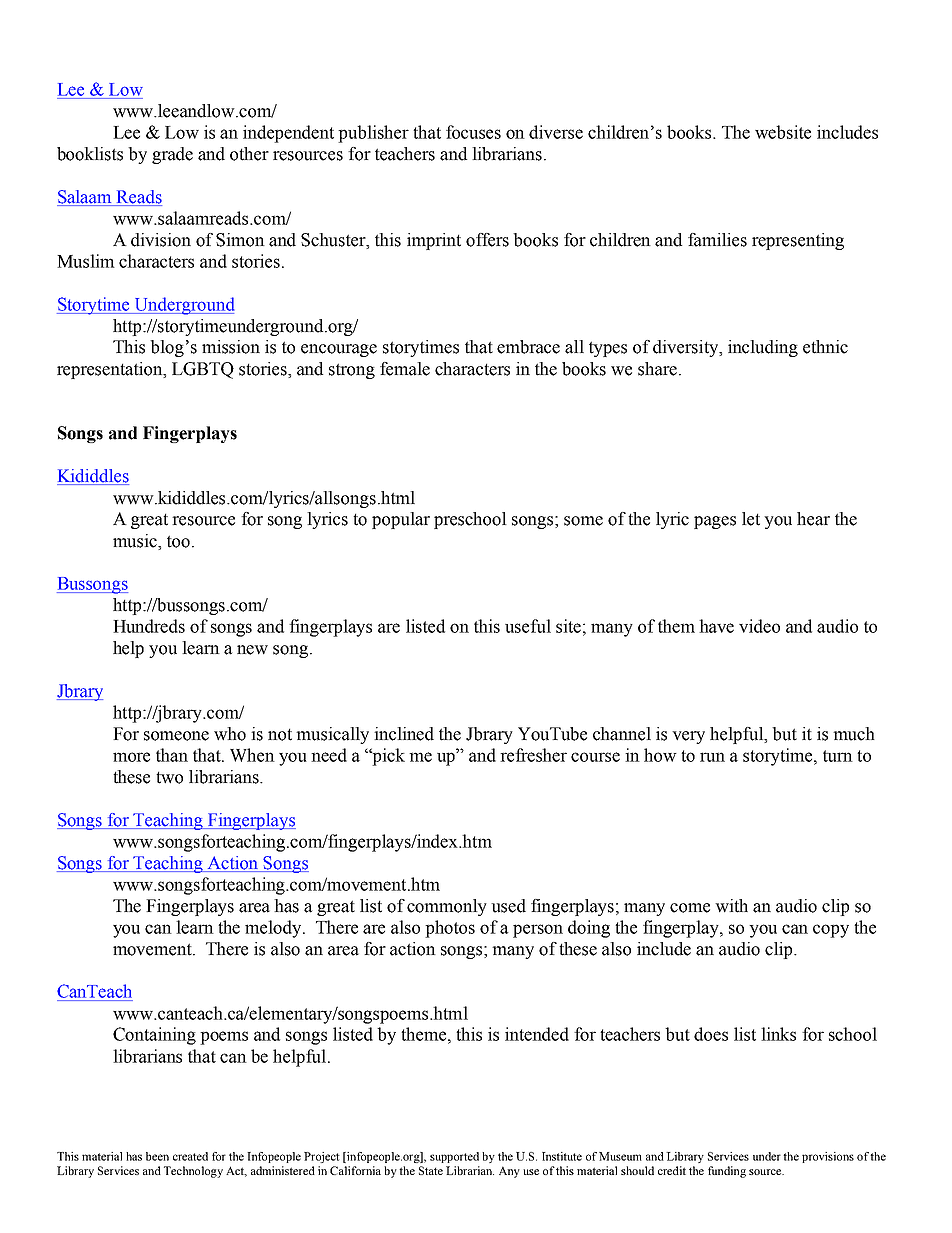 Image resolution: width=952 pixels, height=1233 pixels. I want to click on funding, so click(727, 1172).
